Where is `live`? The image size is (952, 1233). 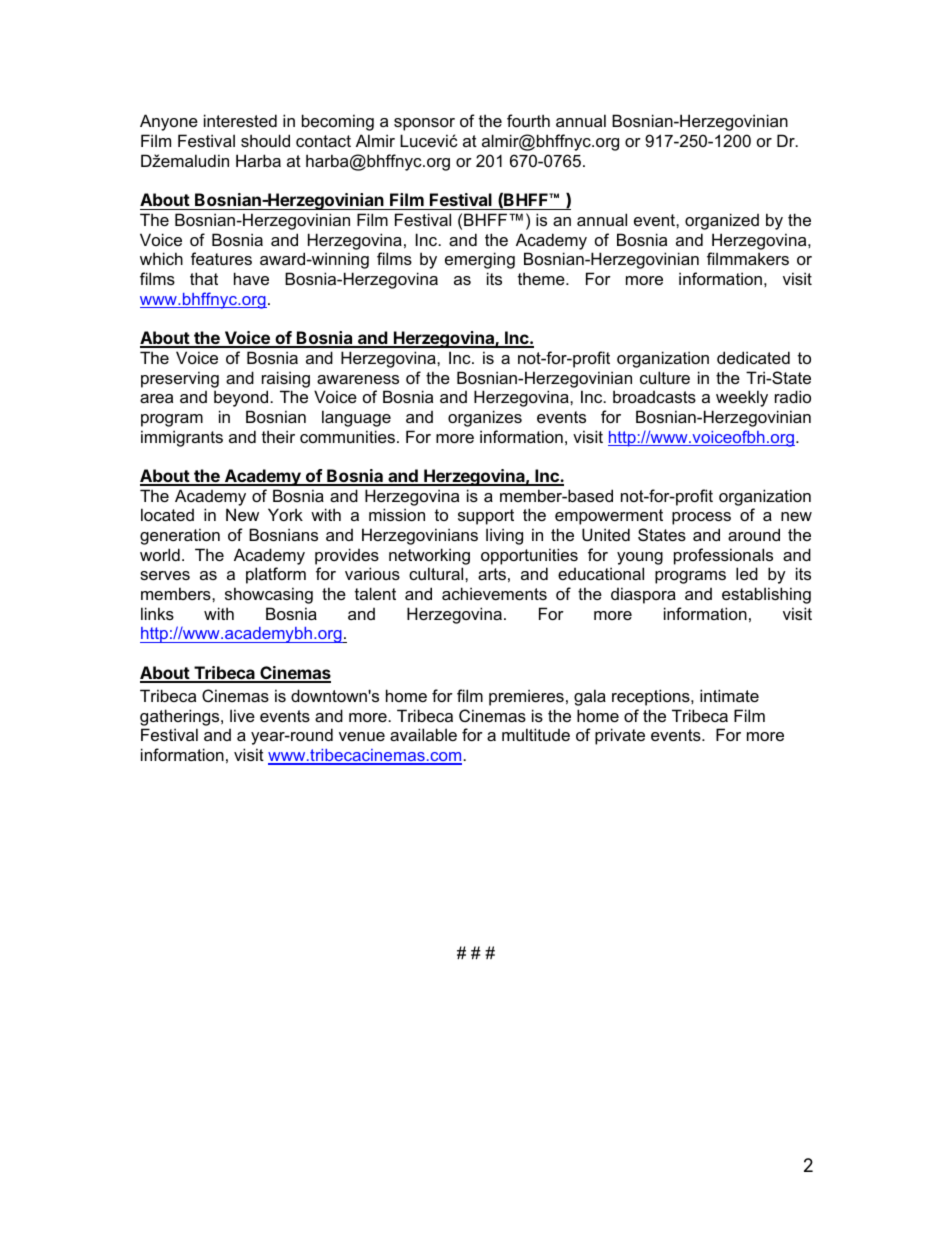
live is located at coordinates (242, 715).
